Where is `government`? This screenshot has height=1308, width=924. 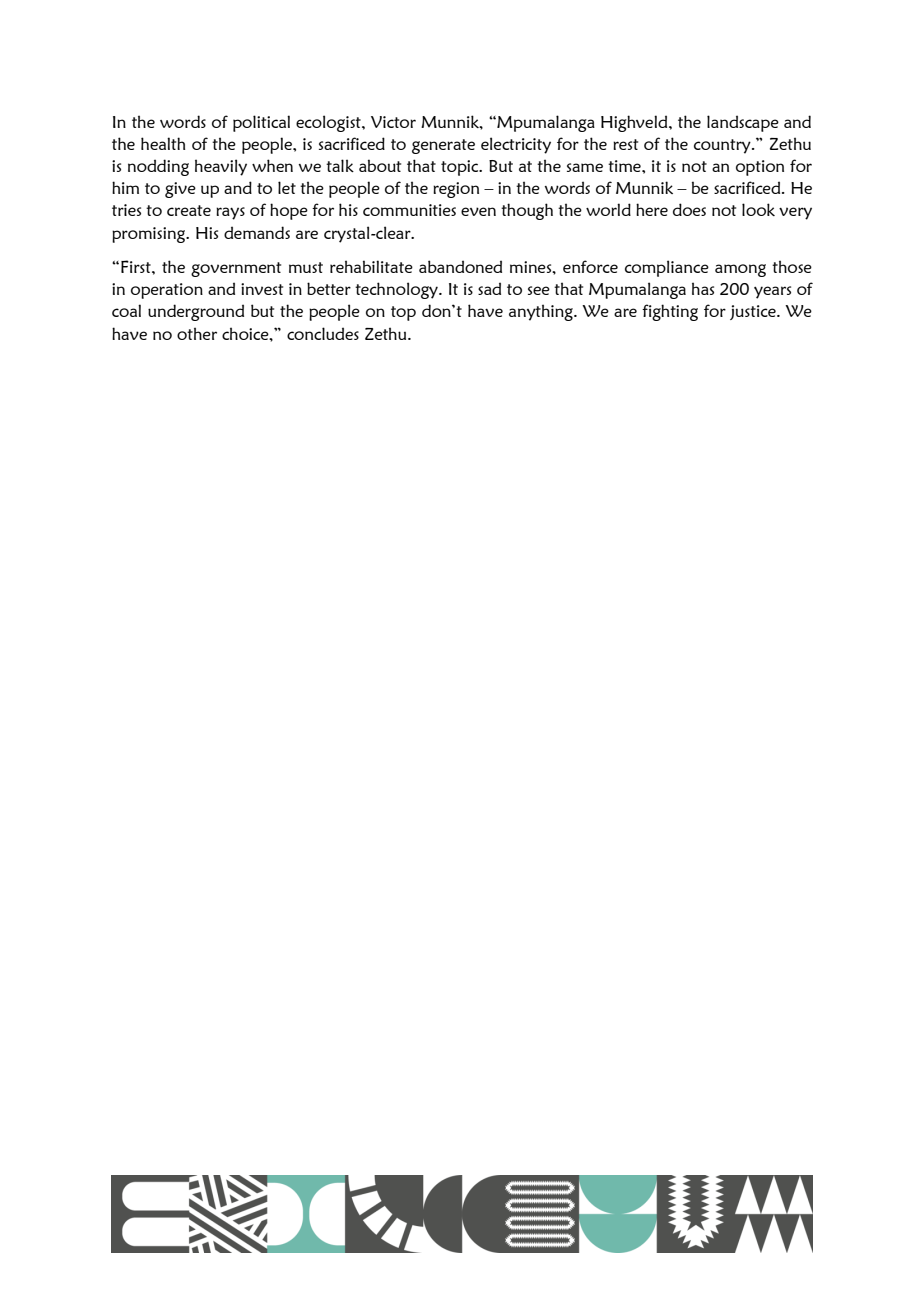 government is located at coordinates (236, 269).
